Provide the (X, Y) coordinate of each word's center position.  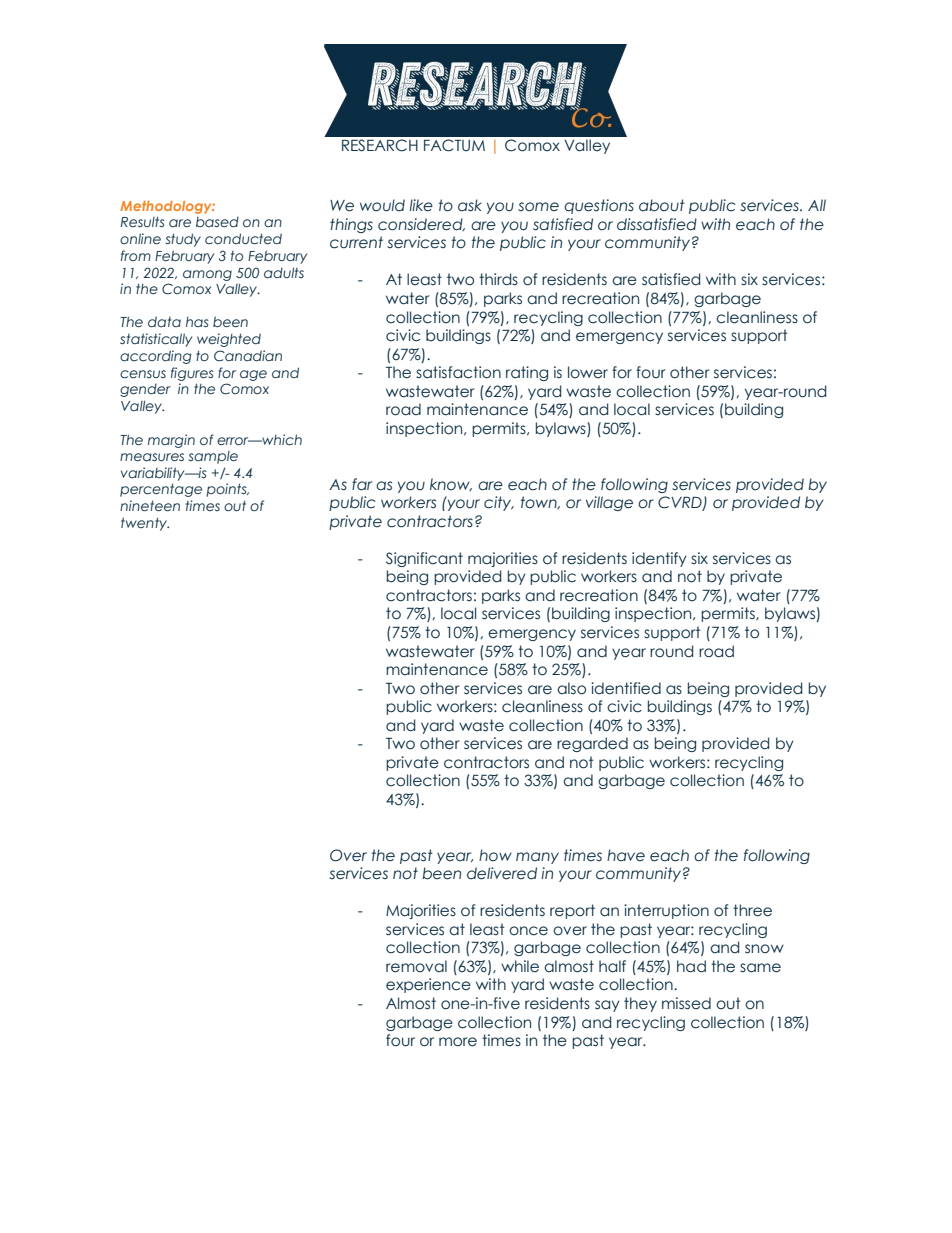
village (609, 503)
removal (416, 966)
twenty (145, 524)
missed (686, 1003)
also (571, 688)
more (458, 1042)
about (662, 205)
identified (626, 688)
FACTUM (454, 145)
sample (213, 457)
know (451, 484)
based (217, 222)
